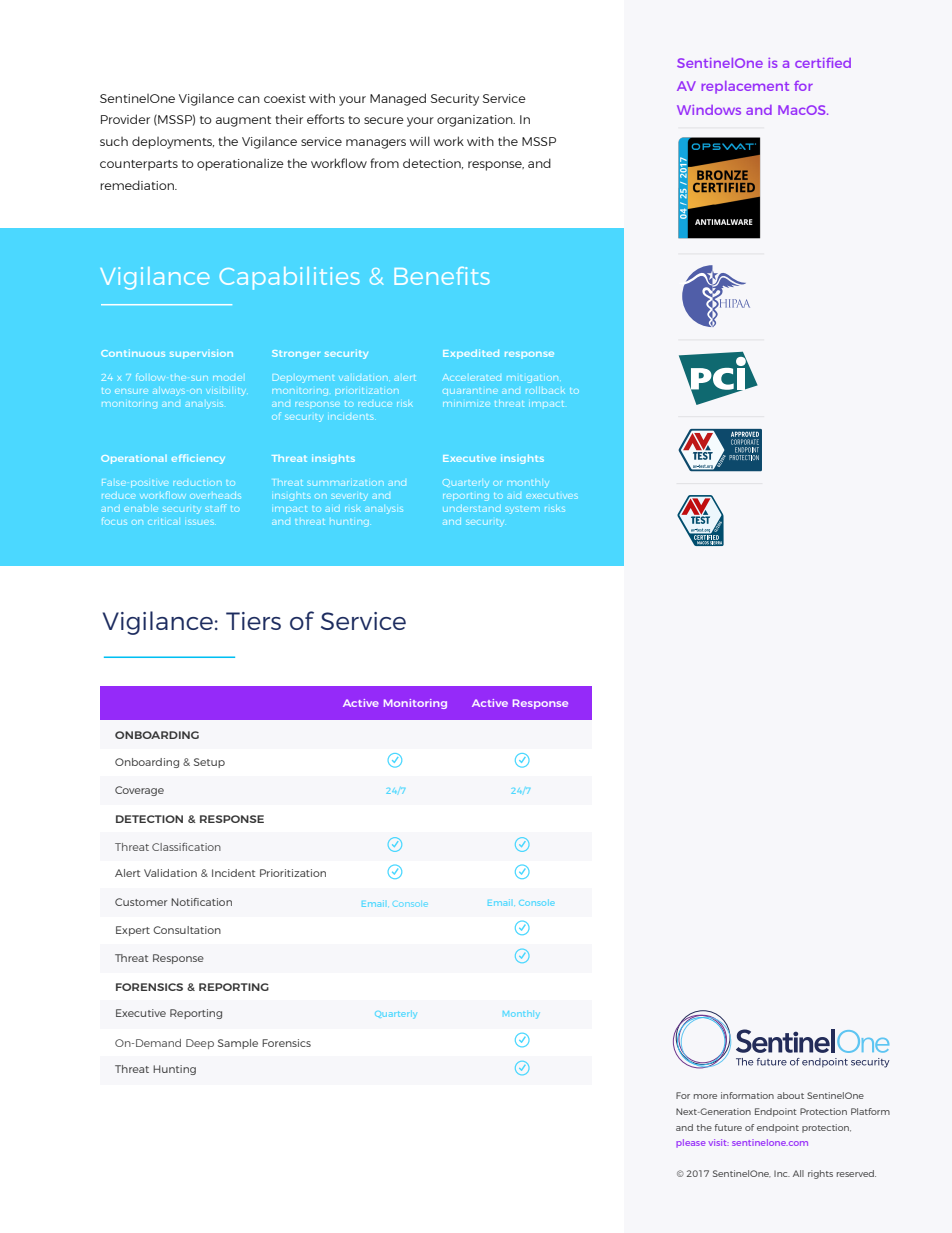 The width and height of the screenshot is (952, 1233). Describe the element at coordinates (470, 391) in the screenshot. I see `quarantine` at that location.
